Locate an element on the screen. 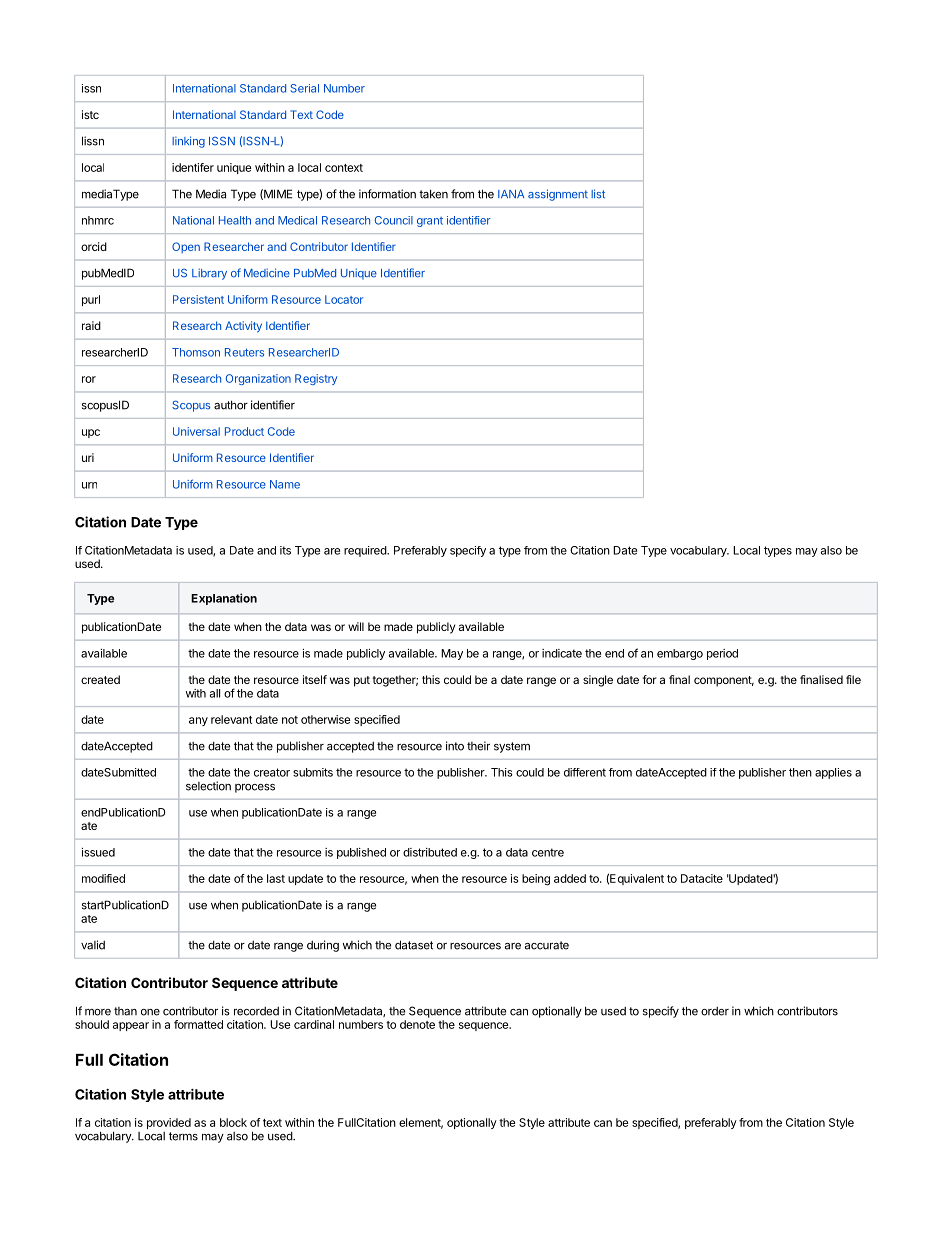 Image resolution: width=952 pixels, height=1233 pixels. Universal is located at coordinates (196, 431).
